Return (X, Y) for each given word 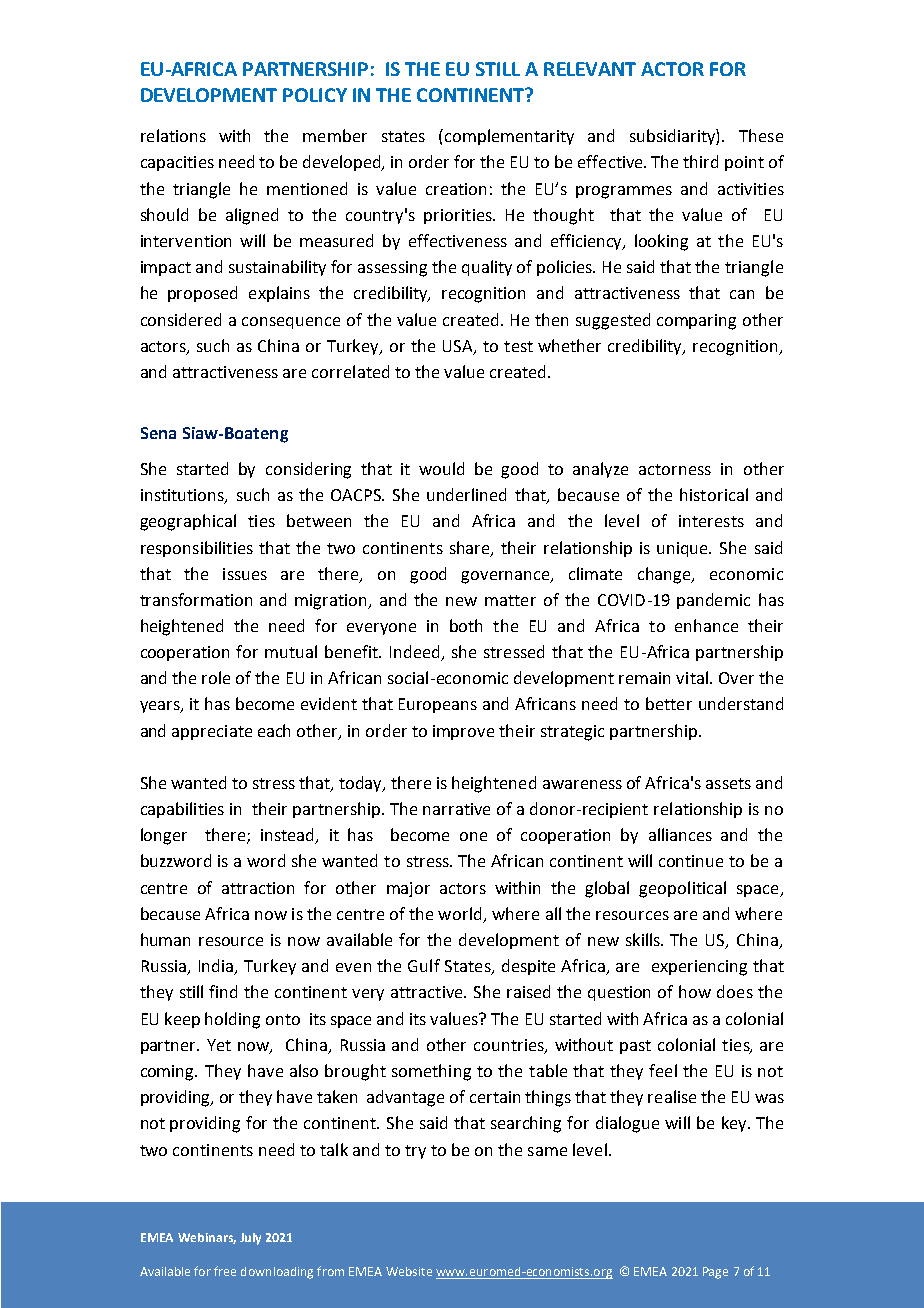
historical (714, 494)
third (700, 161)
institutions (183, 496)
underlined (466, 494)
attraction (258, 888)
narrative (456, 809)
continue (691, 861)
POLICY (315, 95)
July (250, 1239)
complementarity (509, 137)
